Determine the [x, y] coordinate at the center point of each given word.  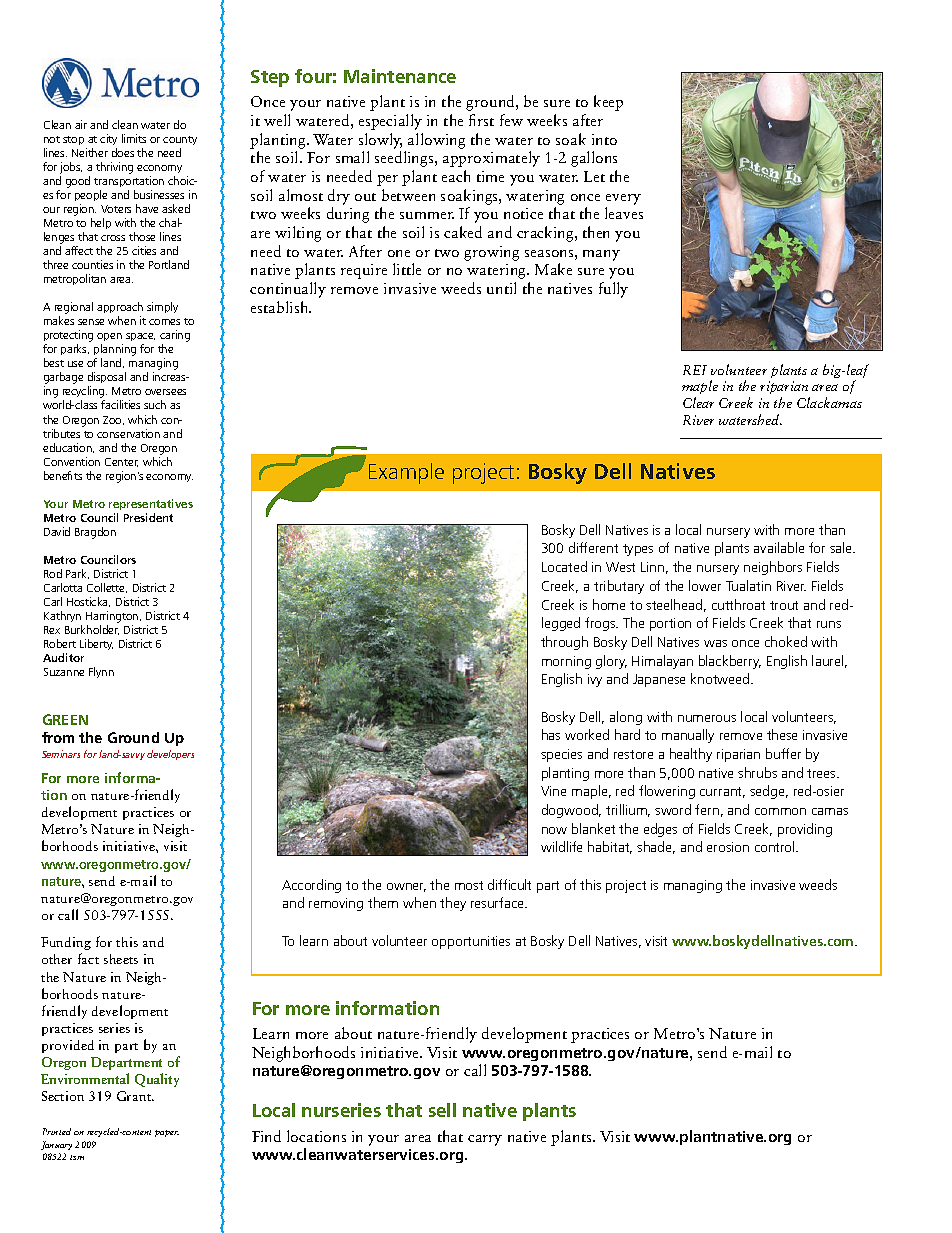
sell [442, 1110]
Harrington [113, 617]
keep [608, 103]
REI [695, 370]
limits [134, 138]
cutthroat [738, 604]
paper [167, 1133]
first [481, 120]
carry [485, 1140]
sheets [121, 959]
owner [406, 887]
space [140, 339]
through [564, 643]
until [501, 288]
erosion [728, 847]
